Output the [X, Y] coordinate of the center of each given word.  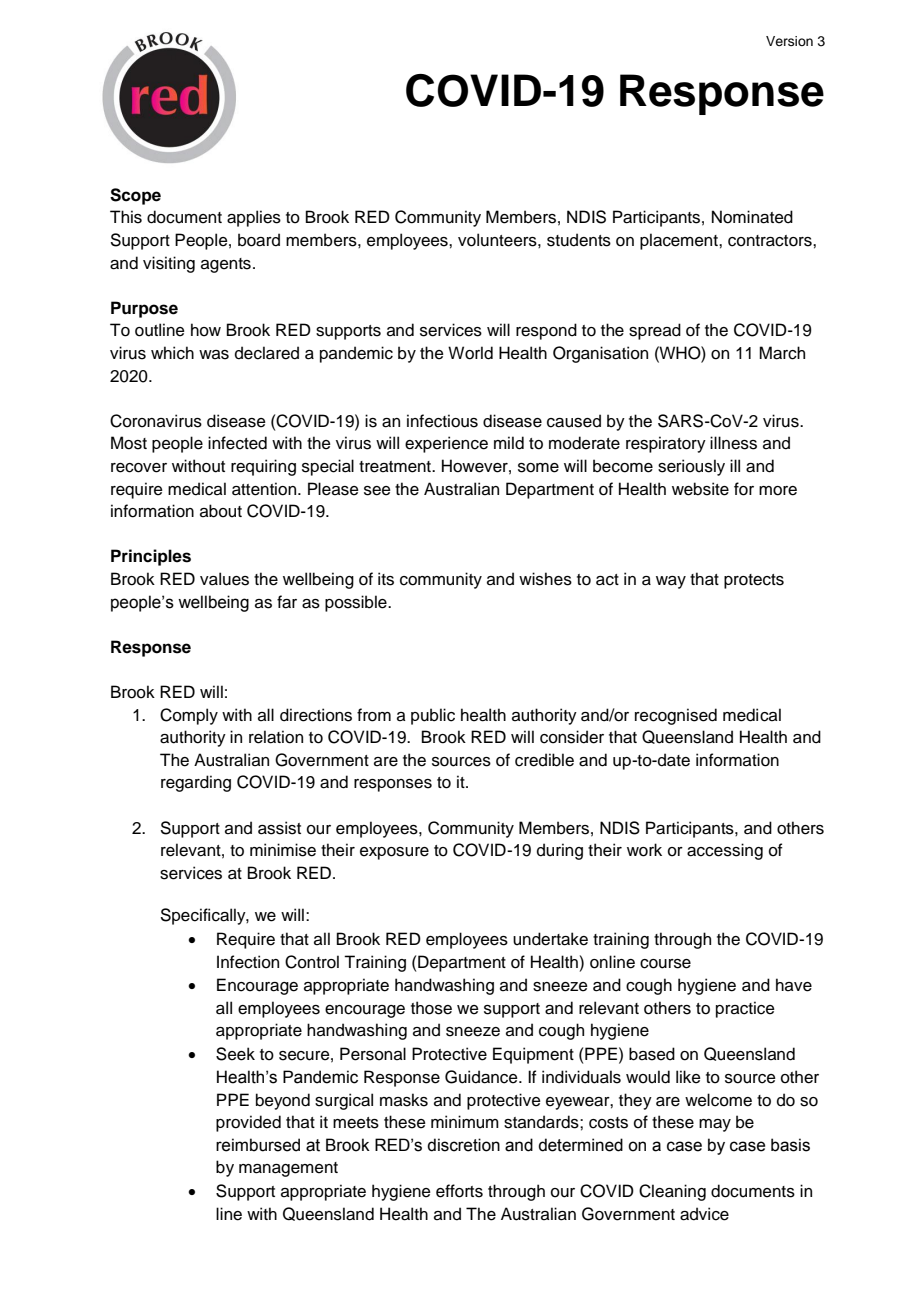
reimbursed [258, 1145]
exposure [394, 853]
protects [754, 581]
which [172, 353]
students [579, 240]
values [224, 579]
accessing [725, 851]
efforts [459, 1191]
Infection [248, 962]
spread [655, 331]
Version [789, 41]
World [470, 353]
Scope [135, 196]
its [386, 579]
